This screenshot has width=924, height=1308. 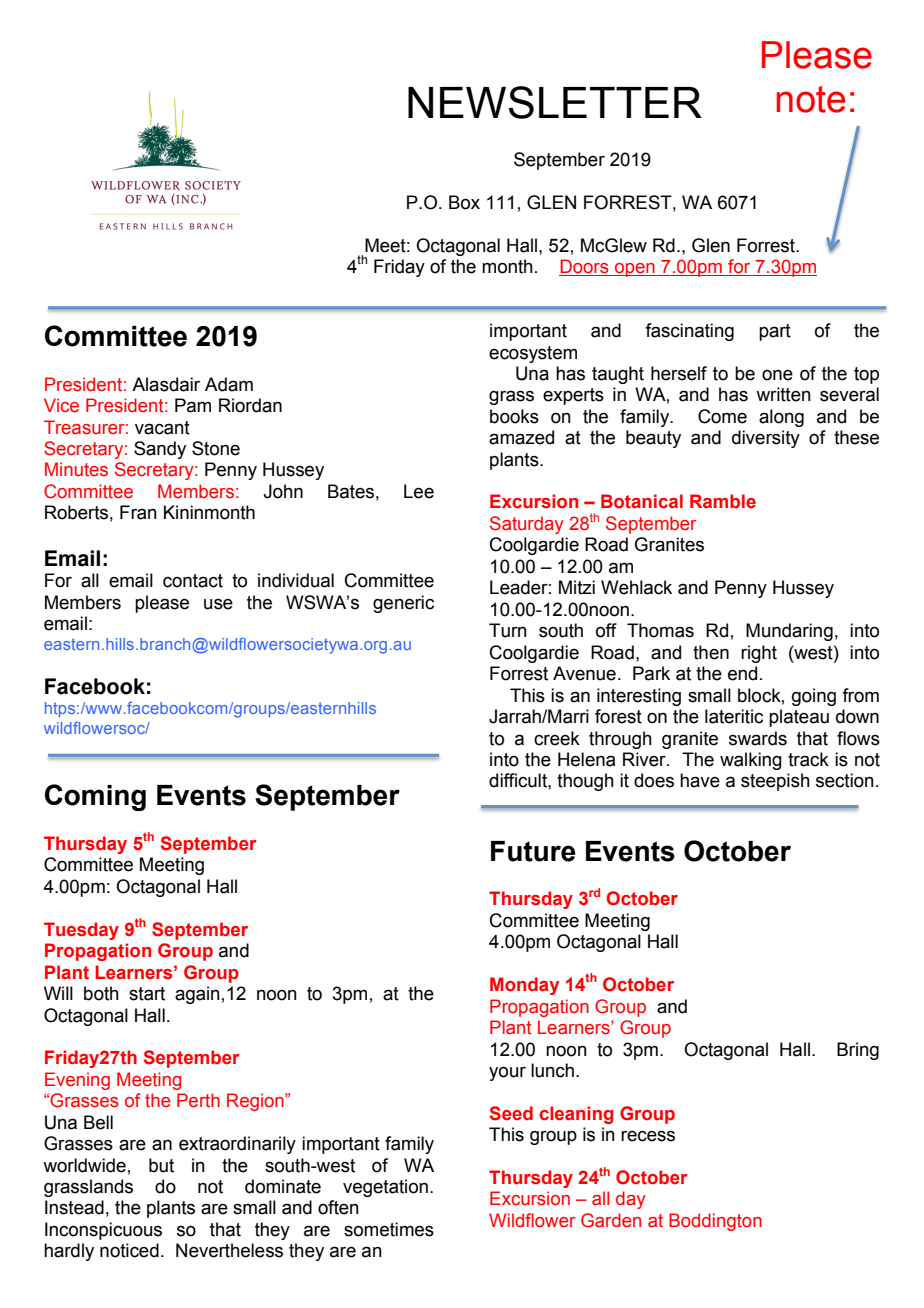 I want to click on note, so click(x=810, y=99).
